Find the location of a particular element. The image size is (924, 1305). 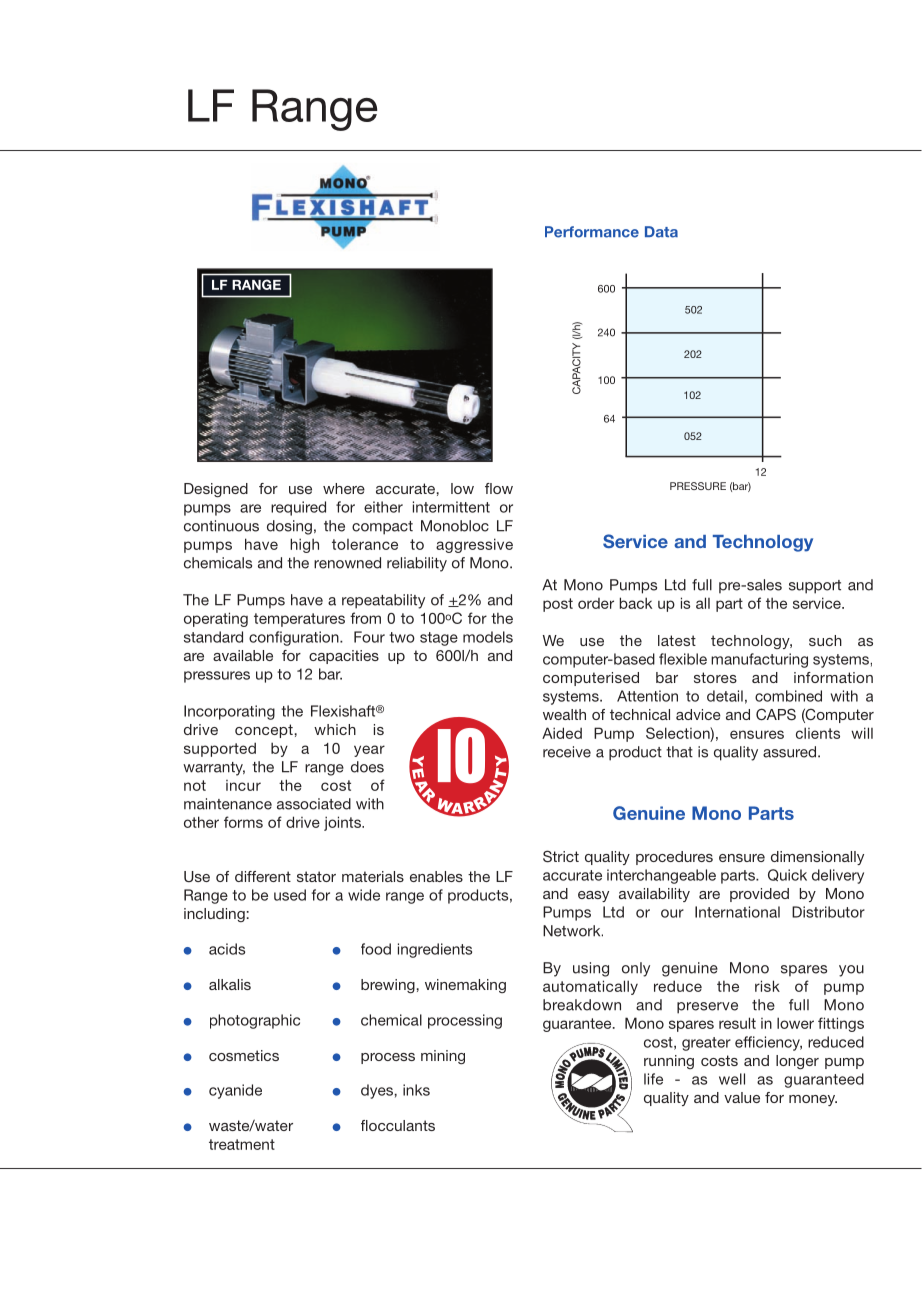

money is located at coordinates (813, 1100).
